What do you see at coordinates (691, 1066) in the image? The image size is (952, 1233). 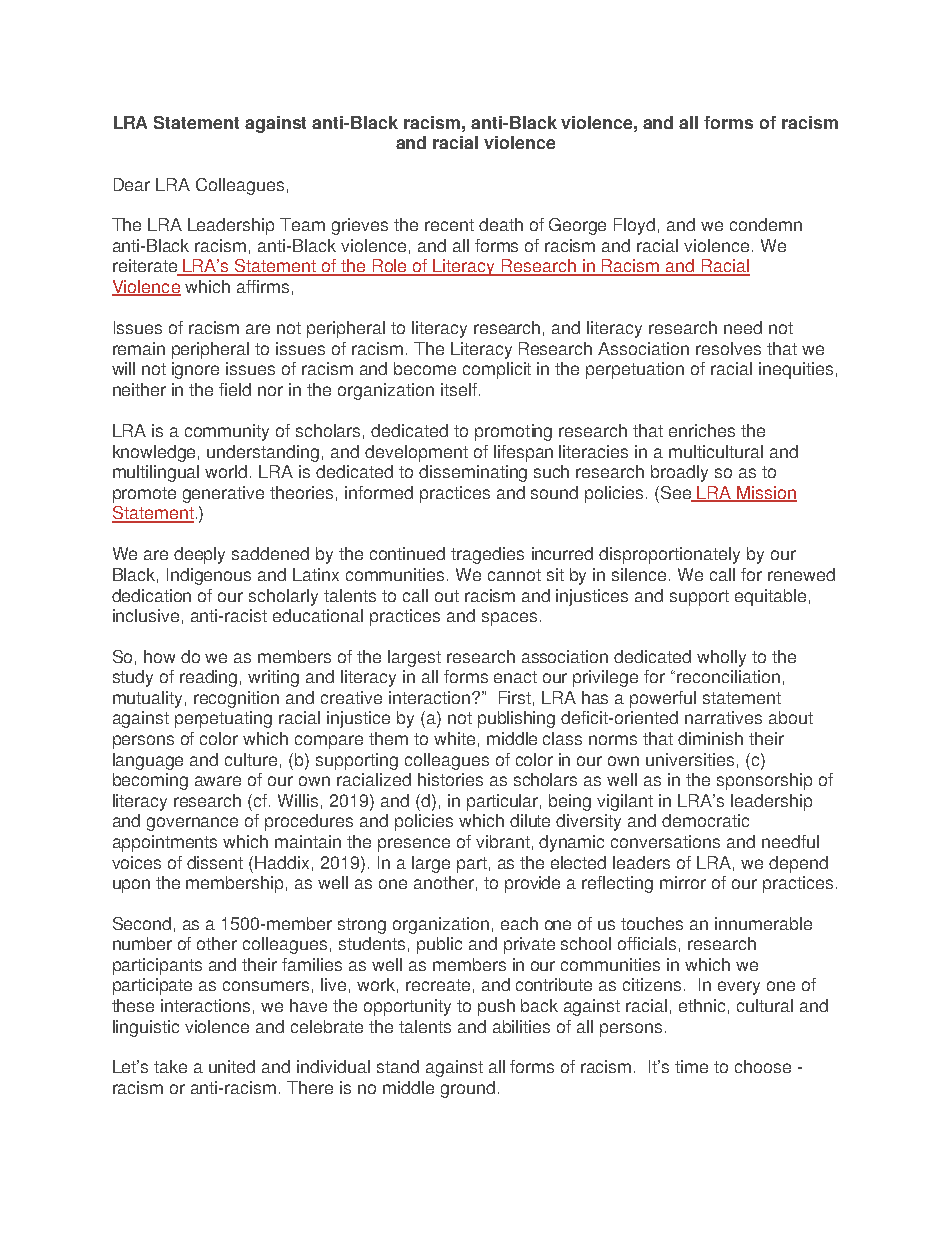 I see `time` at bounding box center [691, 1066].
